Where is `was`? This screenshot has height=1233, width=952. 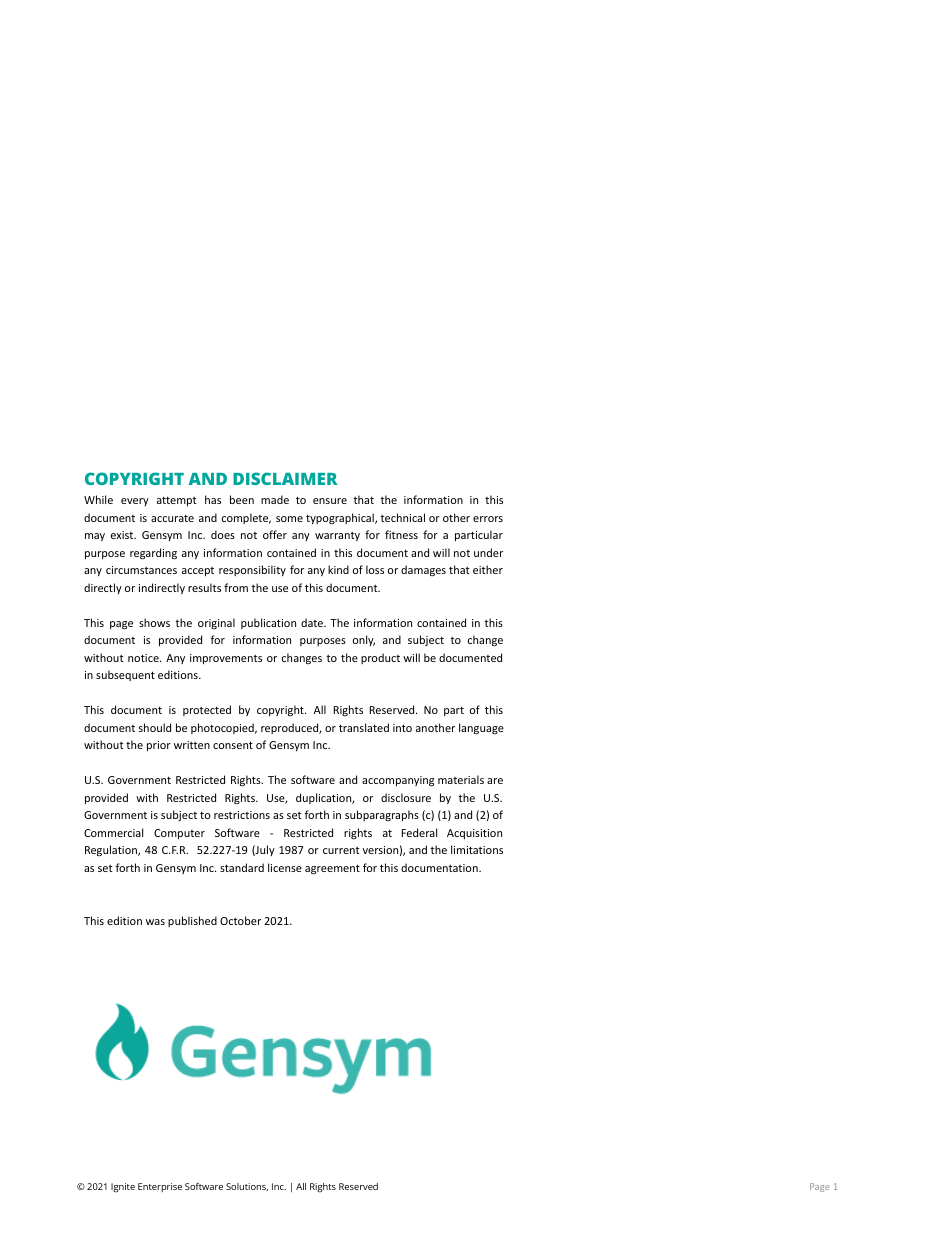 was is located at coordinates (155, 922).
